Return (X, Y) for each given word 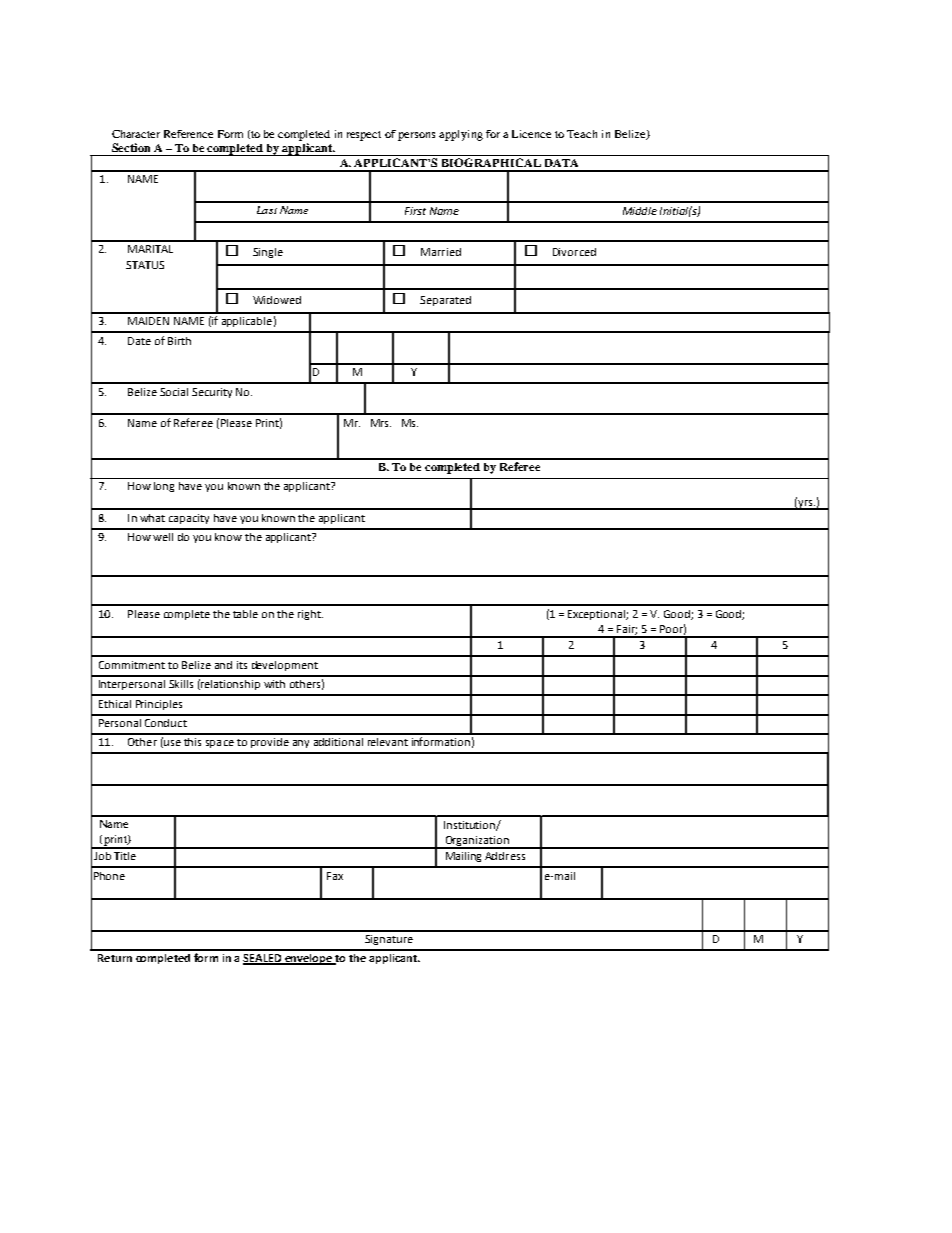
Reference (188, 134)
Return (115, 958)
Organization (477, 842)
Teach (582, 134)
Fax (335, 876)
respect (364, 136)
